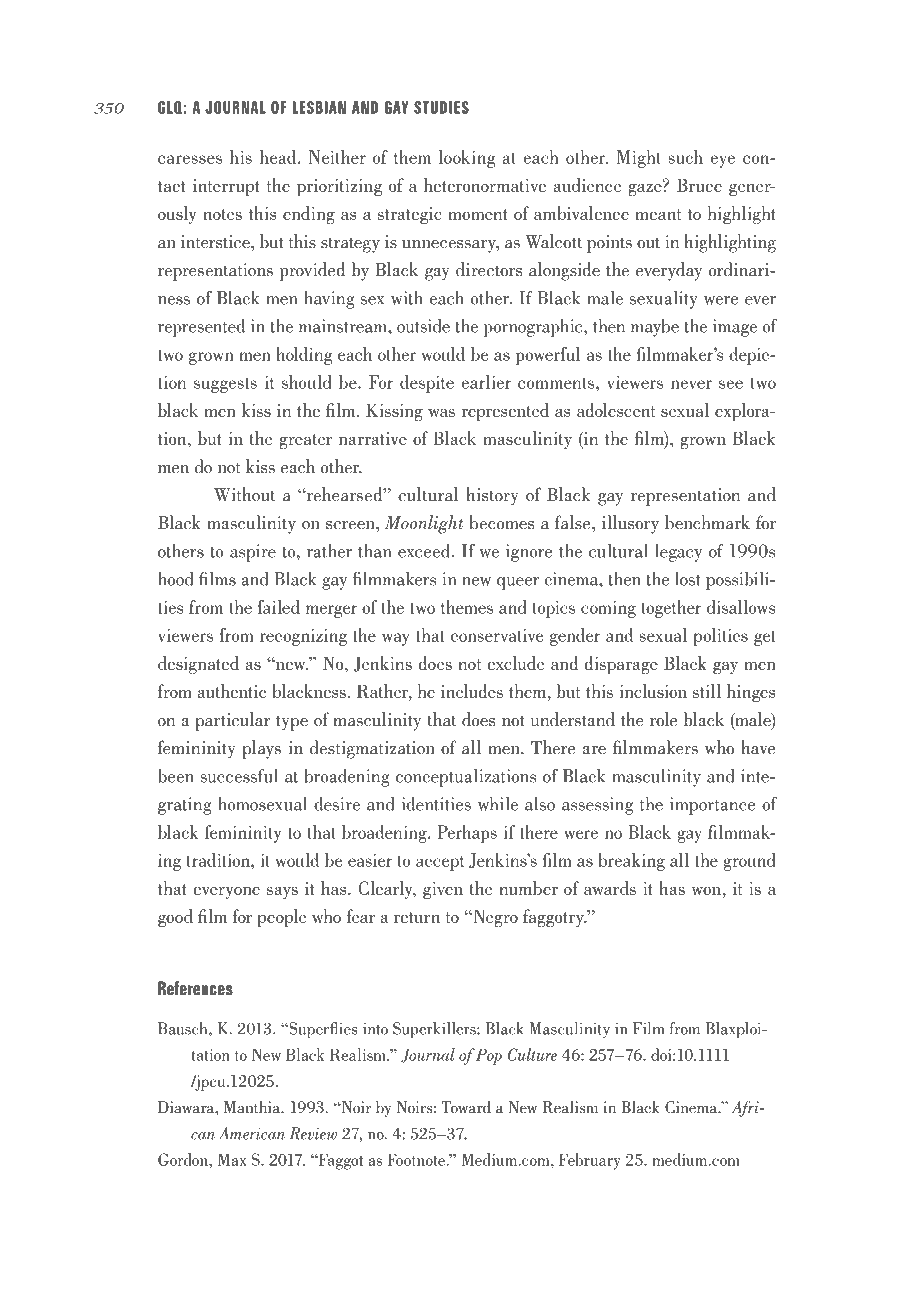  Describe the element at coordinates (232, 1159) in the screenshot. I see `Max` at that location.
